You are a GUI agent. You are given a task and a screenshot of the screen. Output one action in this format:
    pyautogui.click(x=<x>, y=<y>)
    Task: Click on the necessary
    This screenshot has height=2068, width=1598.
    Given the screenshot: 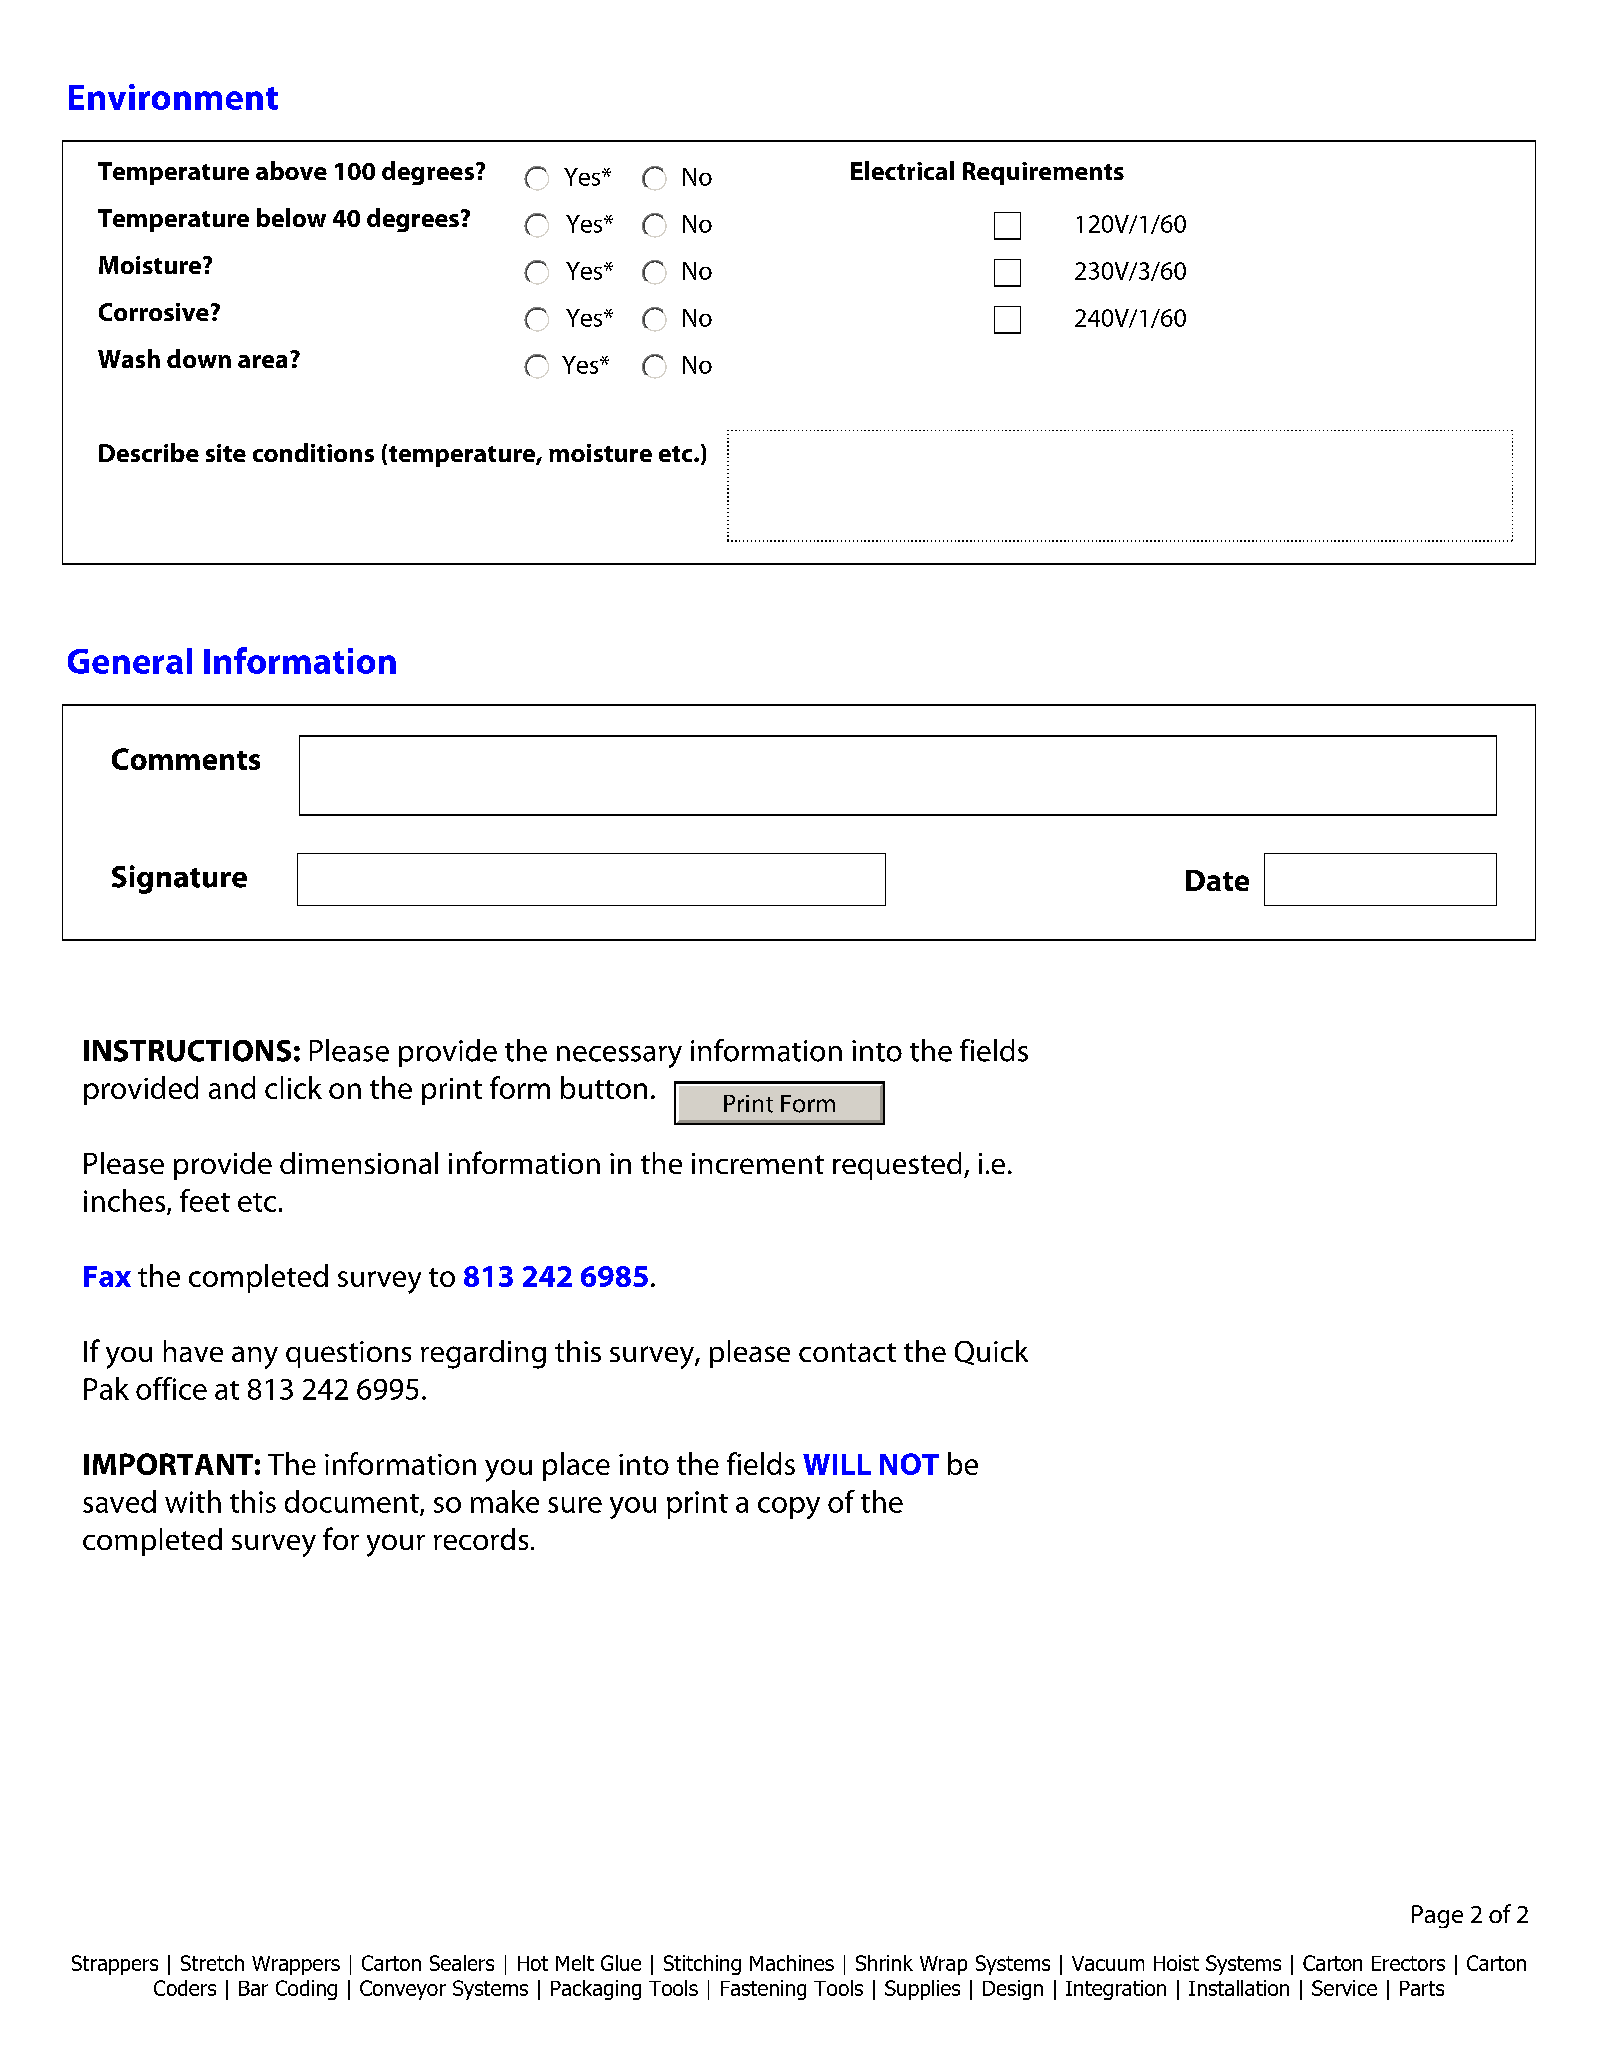 What is the action you would take?
    pyautogui.click(x=619, y=1057)
